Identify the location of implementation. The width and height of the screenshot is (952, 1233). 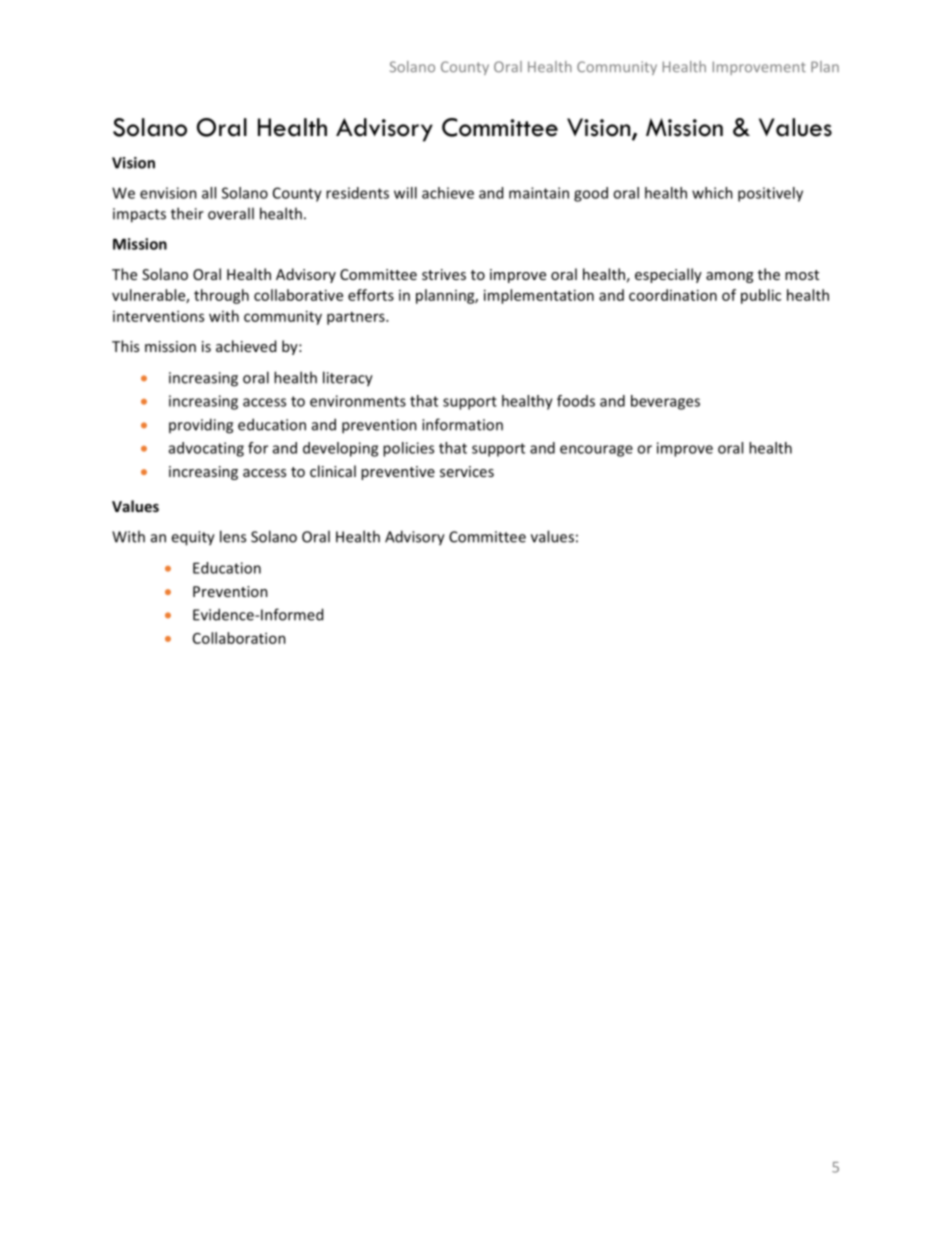
(539, 296).
